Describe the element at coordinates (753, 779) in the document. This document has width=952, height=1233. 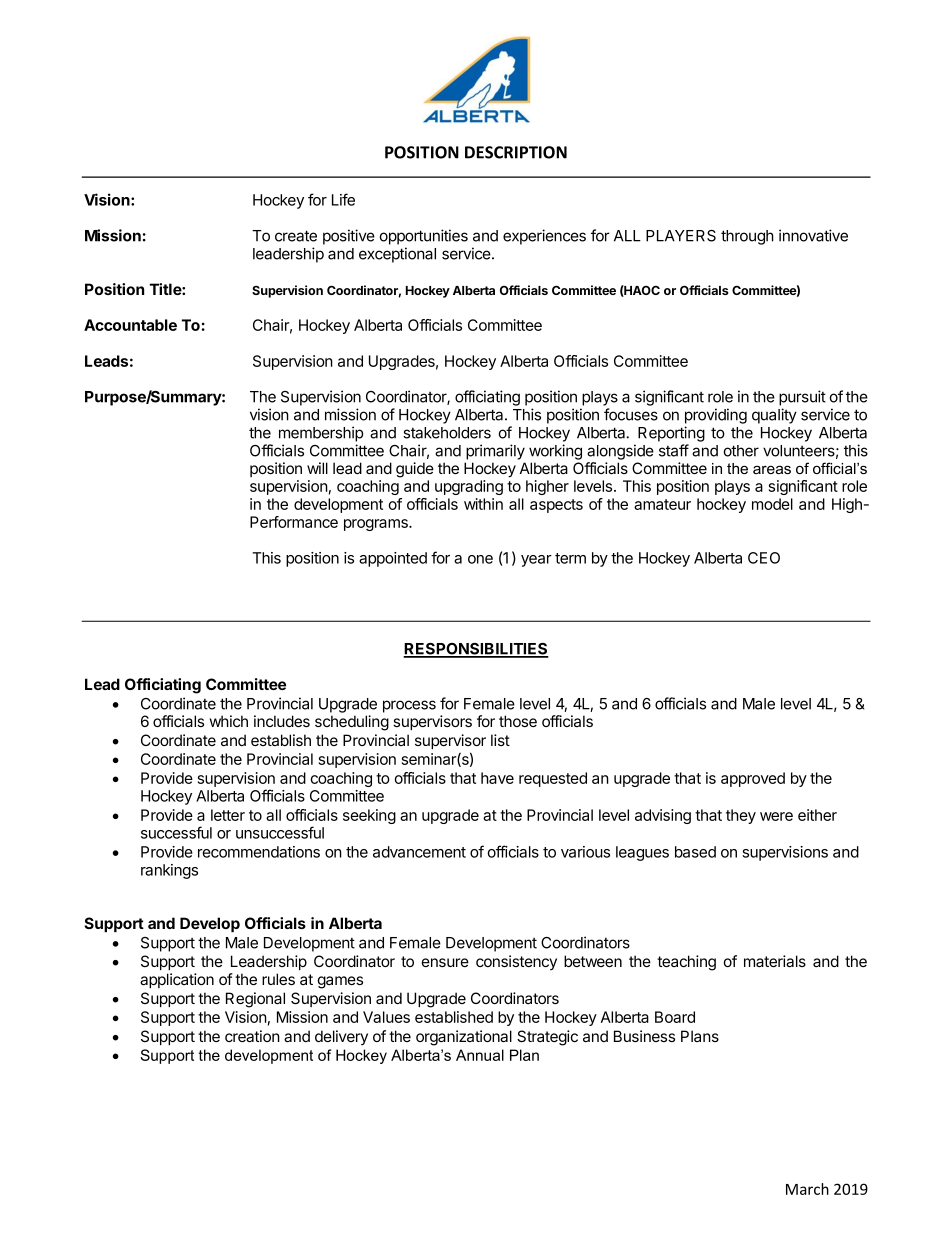
I see `approved` at that location.
